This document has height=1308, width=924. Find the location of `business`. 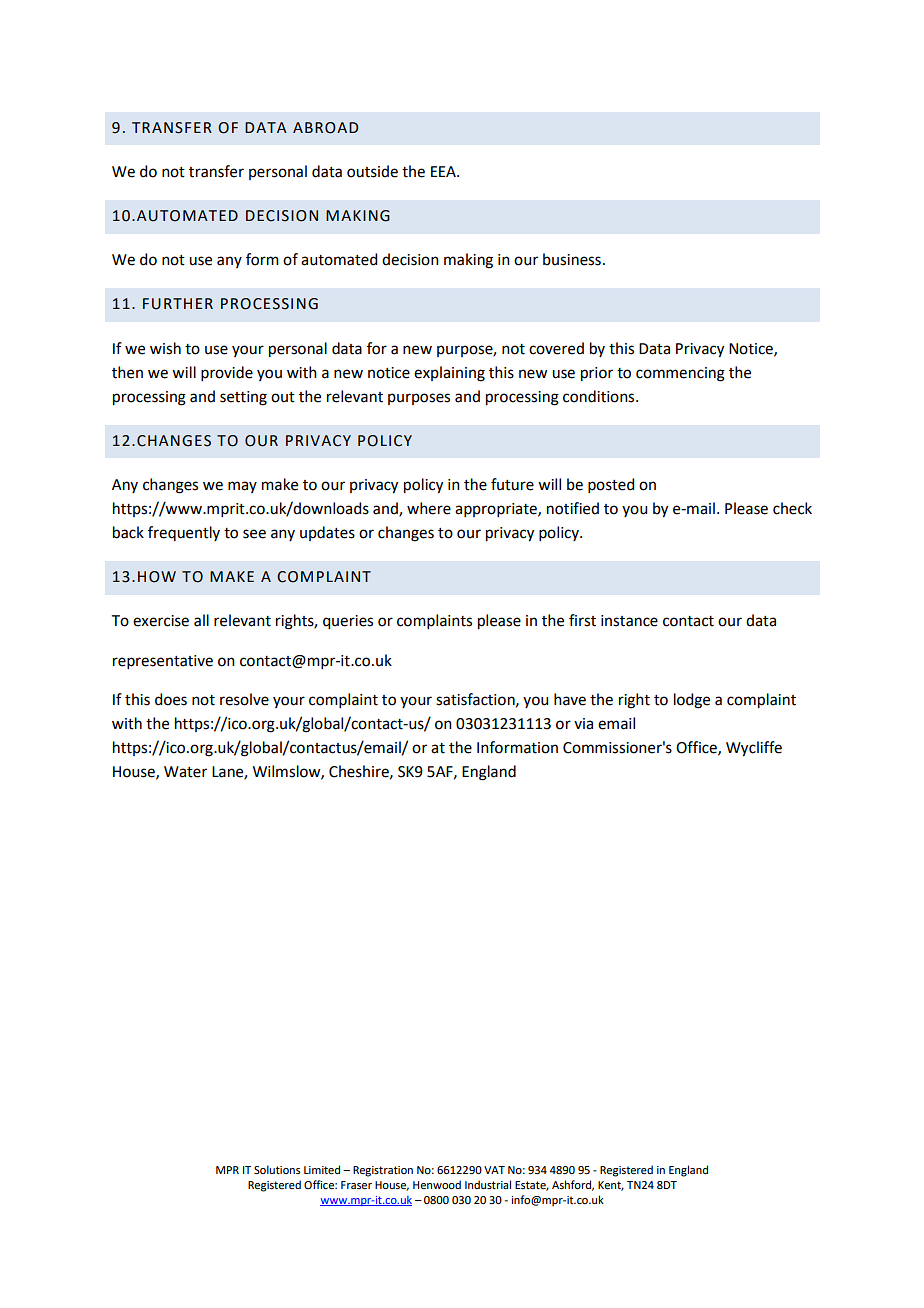

business is located at coordinates (572, 259).
